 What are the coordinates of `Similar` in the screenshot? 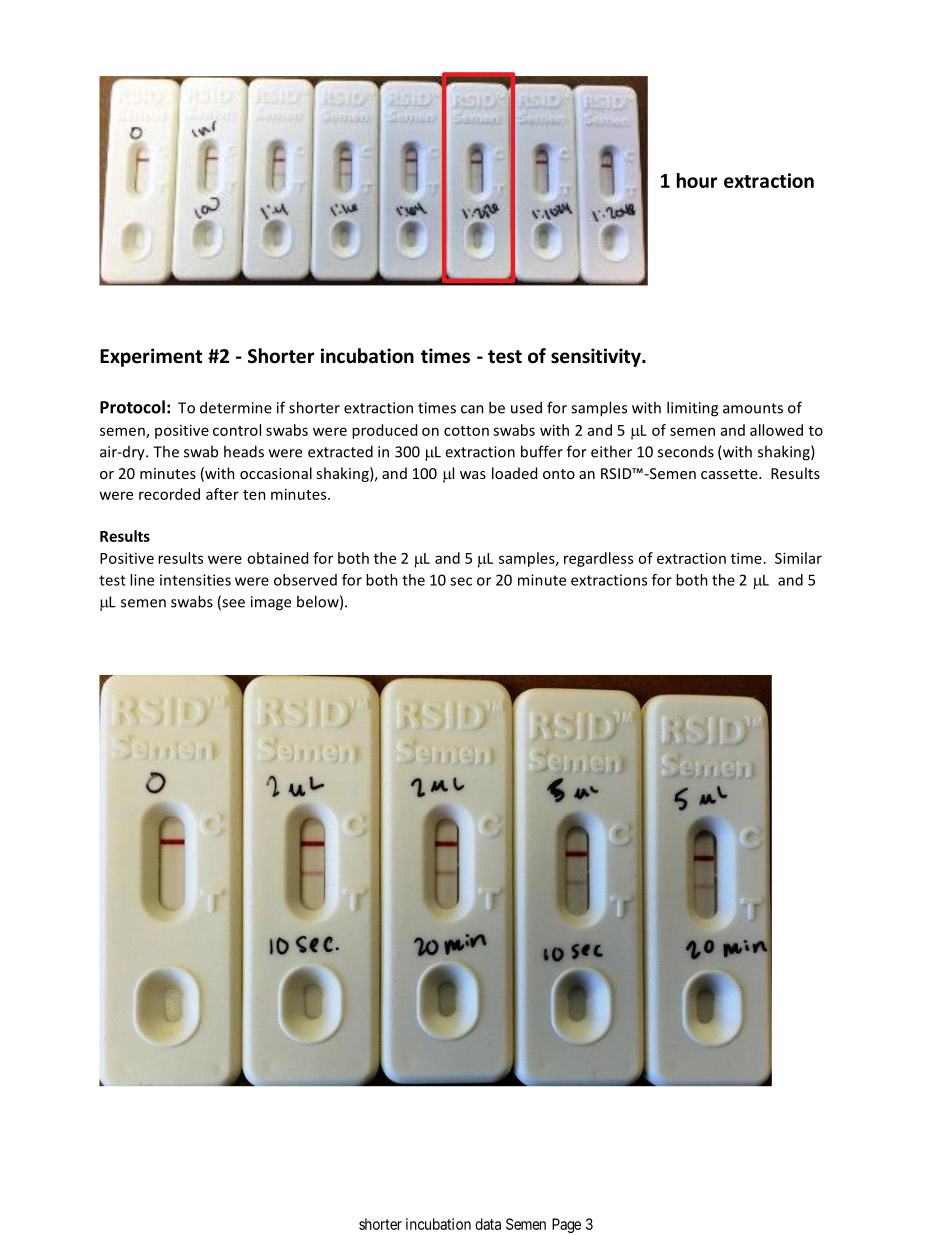 It's located at (798, 558).
